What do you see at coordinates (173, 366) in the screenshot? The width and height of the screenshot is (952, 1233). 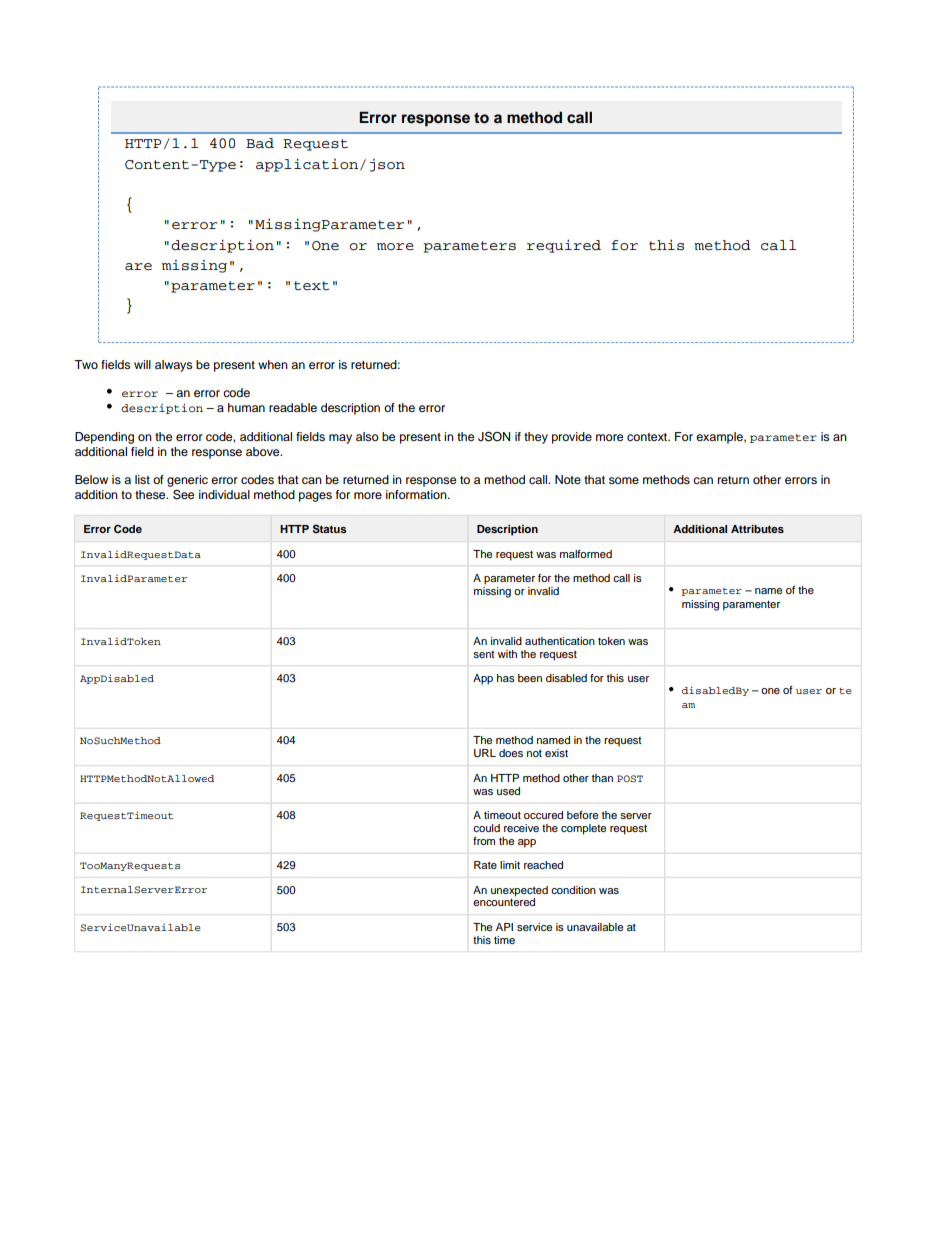 I see `always` at bounding box center [173, 366].
